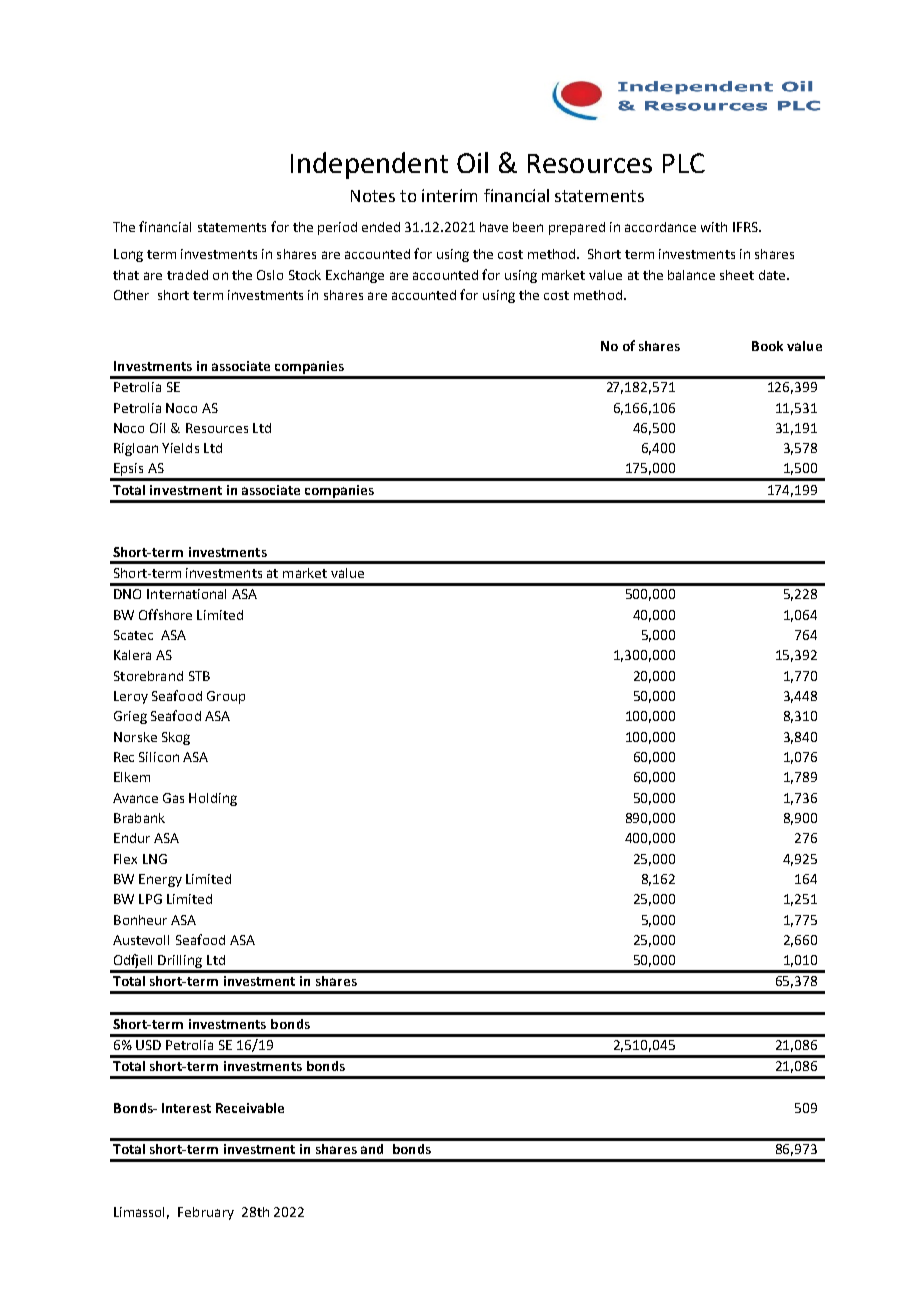  What do you see at coordinates (165, 614) in the image?
I see `Offshore` at bounding box center [165, 614].
